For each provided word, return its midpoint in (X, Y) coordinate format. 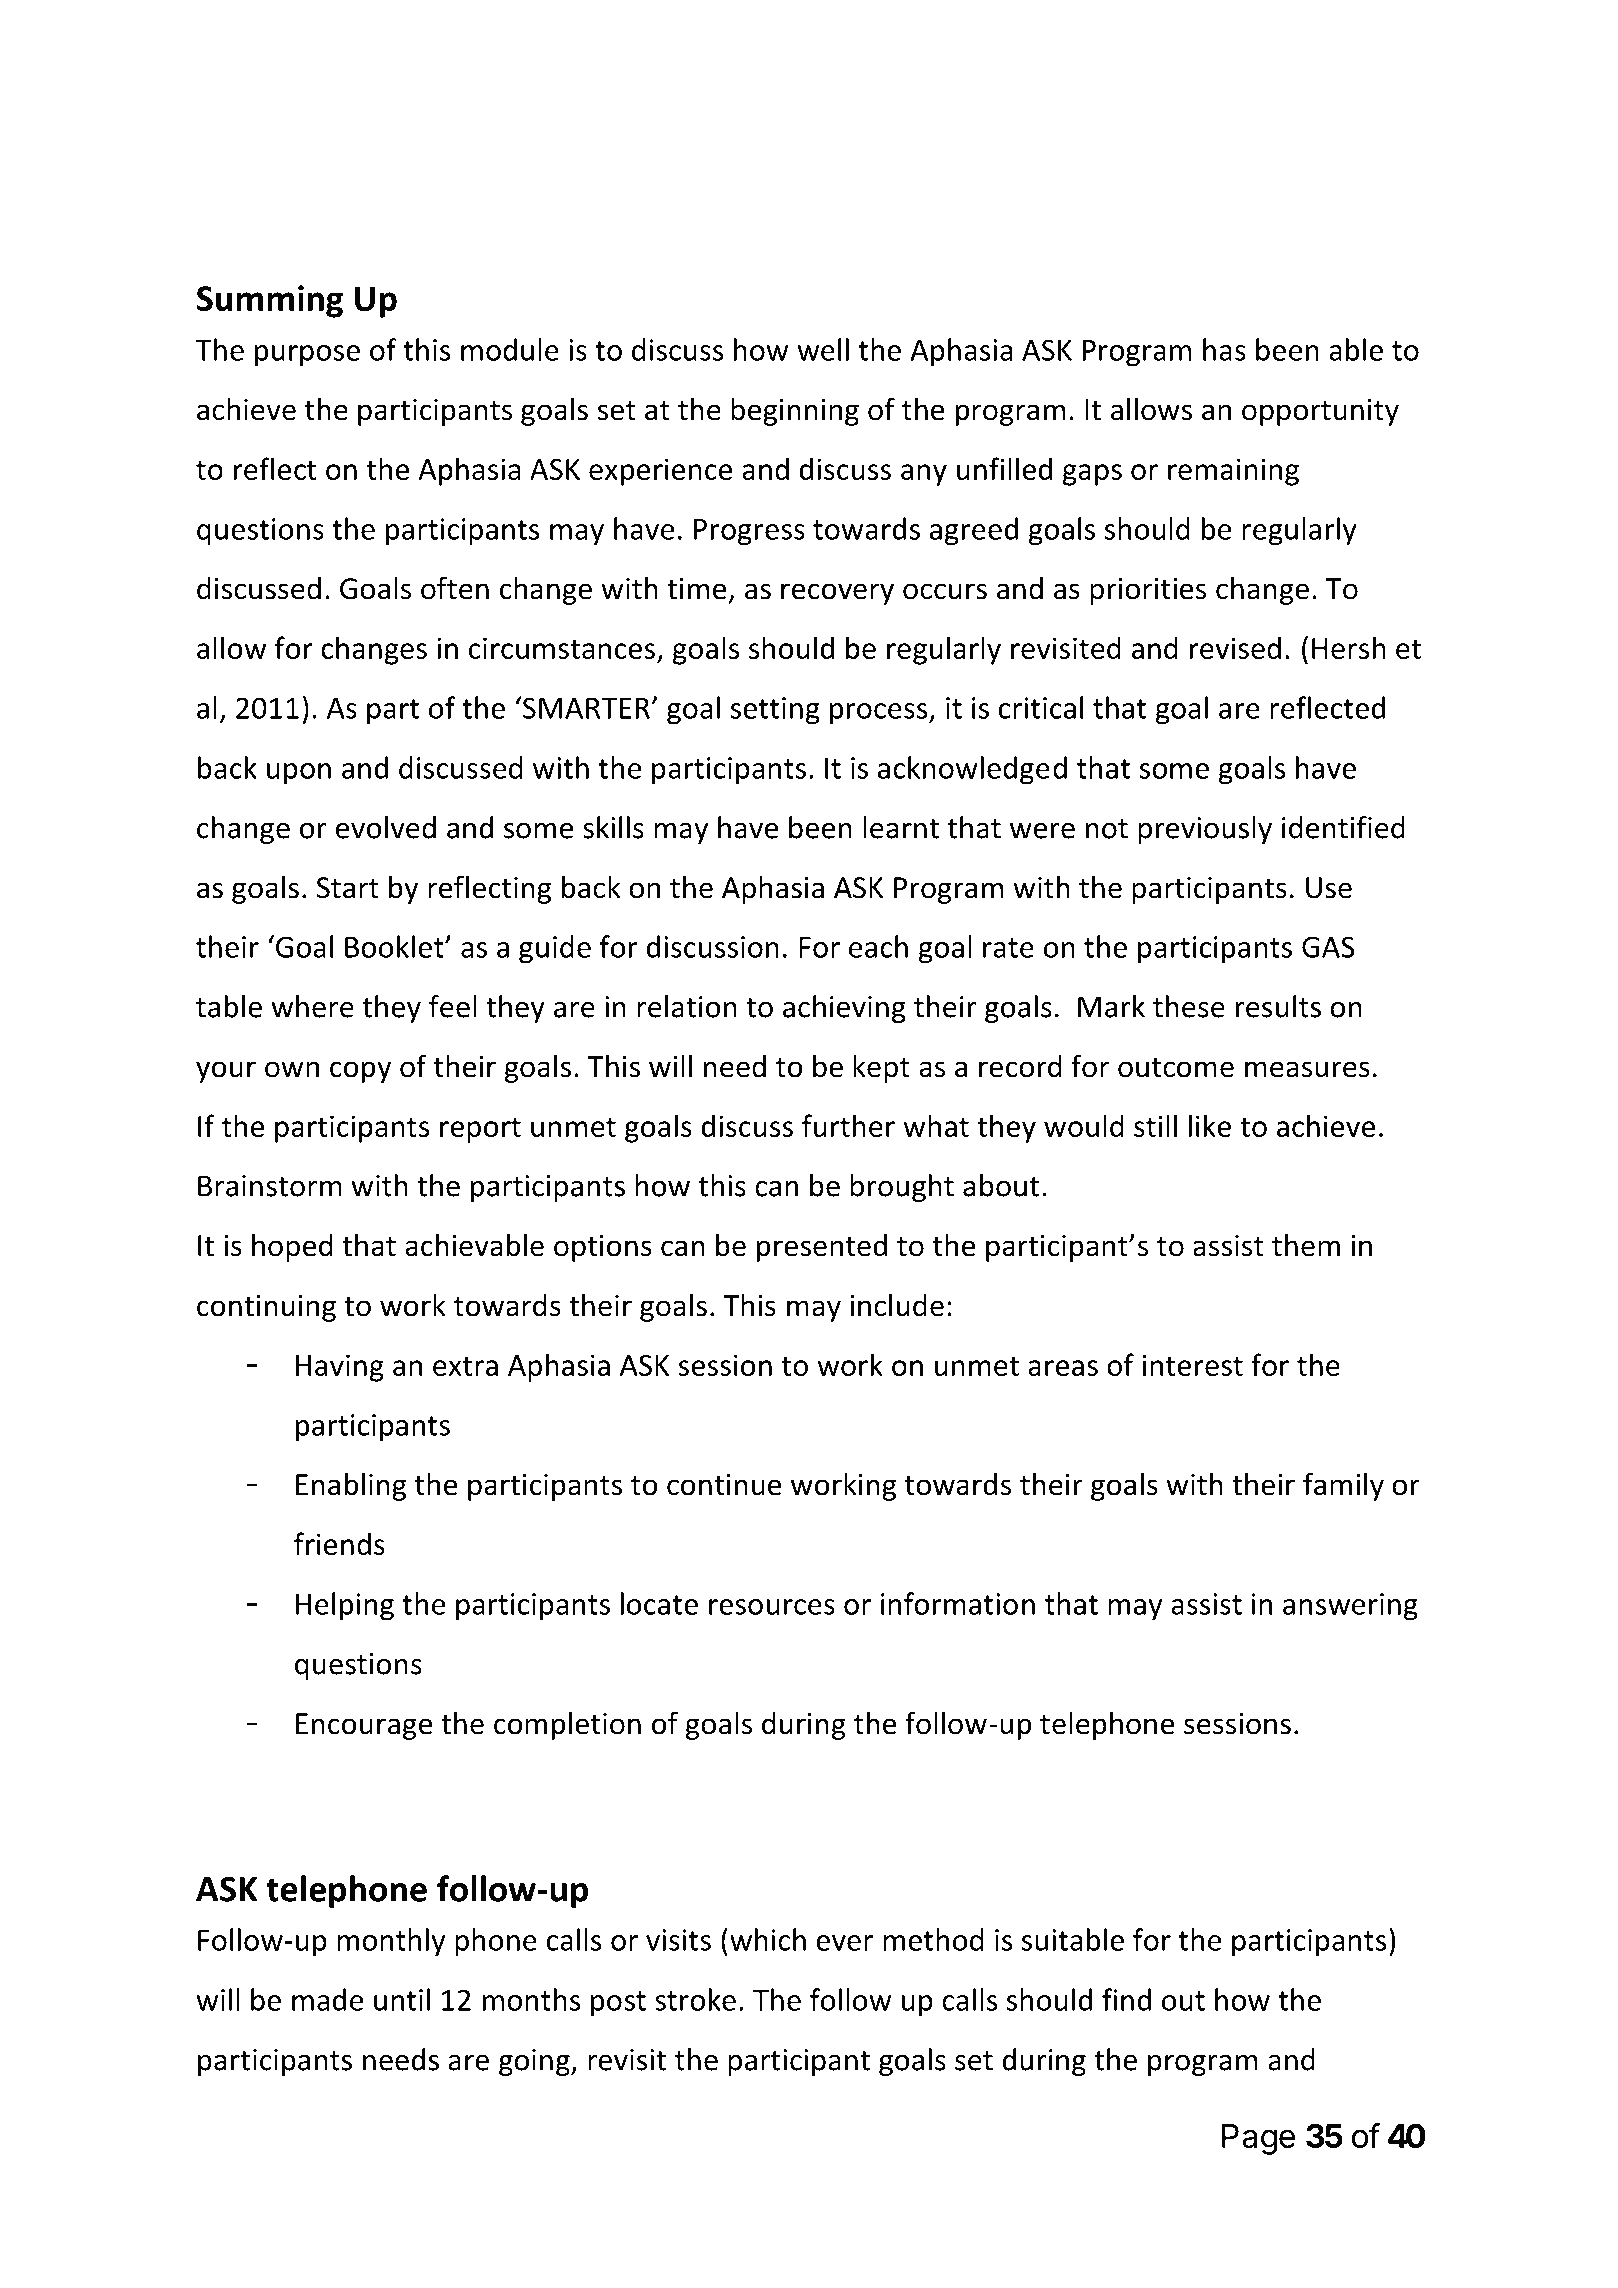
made (327, 1999)
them (1306, 1245)
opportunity (1320, 412)
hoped (292, 1248)
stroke (695, 1999)
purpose (307, 356)
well (823, 349)
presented (822, 1248)
